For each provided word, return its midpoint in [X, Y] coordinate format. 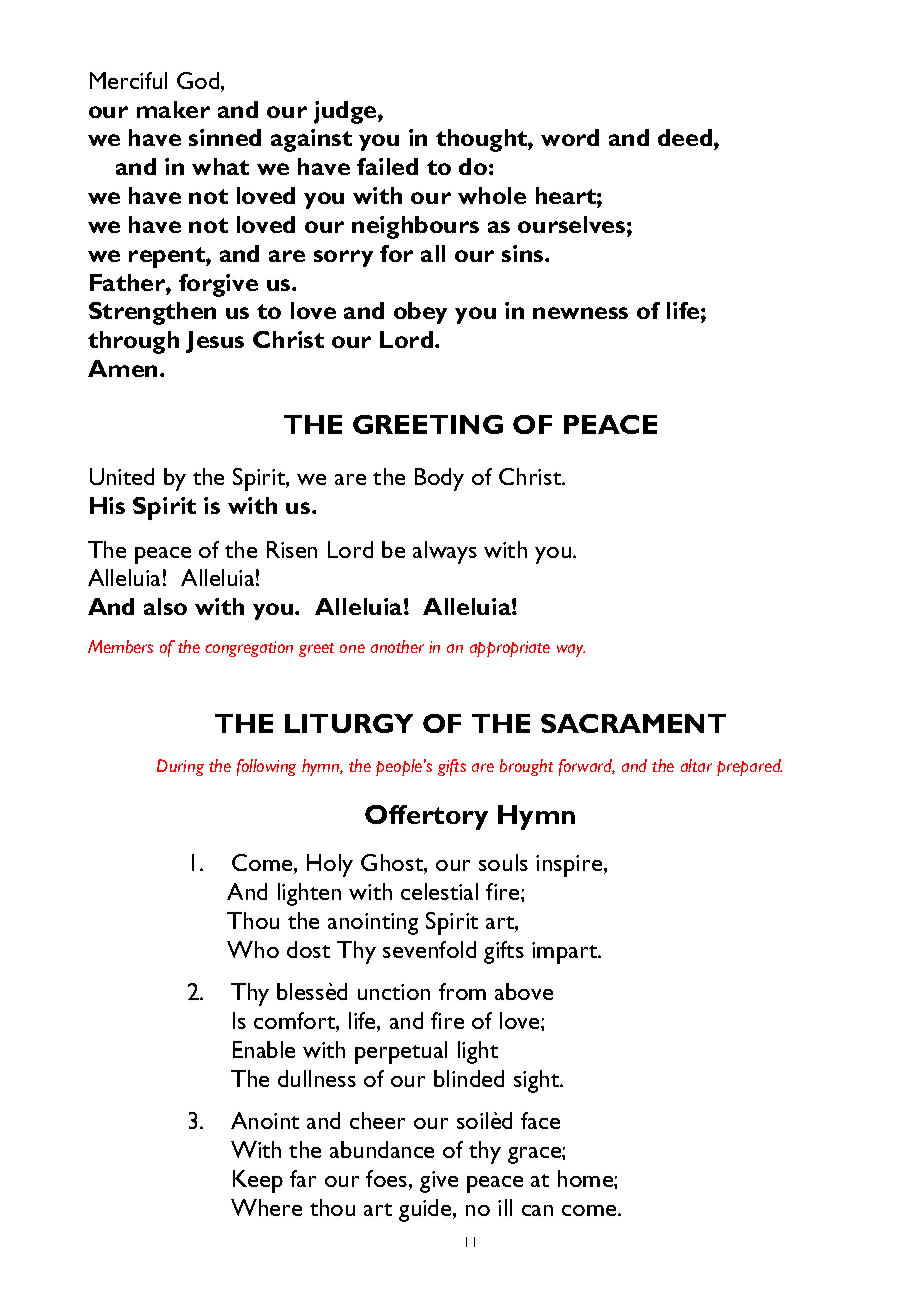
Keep [258, 1181]
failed [387, 166]
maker [173, 109]
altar [696, 765]
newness [580, 313]
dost [308, 949]
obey [420, 313]
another [397, 646]
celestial [439, 891]
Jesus [215, 342]
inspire [570, 866]
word [570, 137]
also [165, 606]
